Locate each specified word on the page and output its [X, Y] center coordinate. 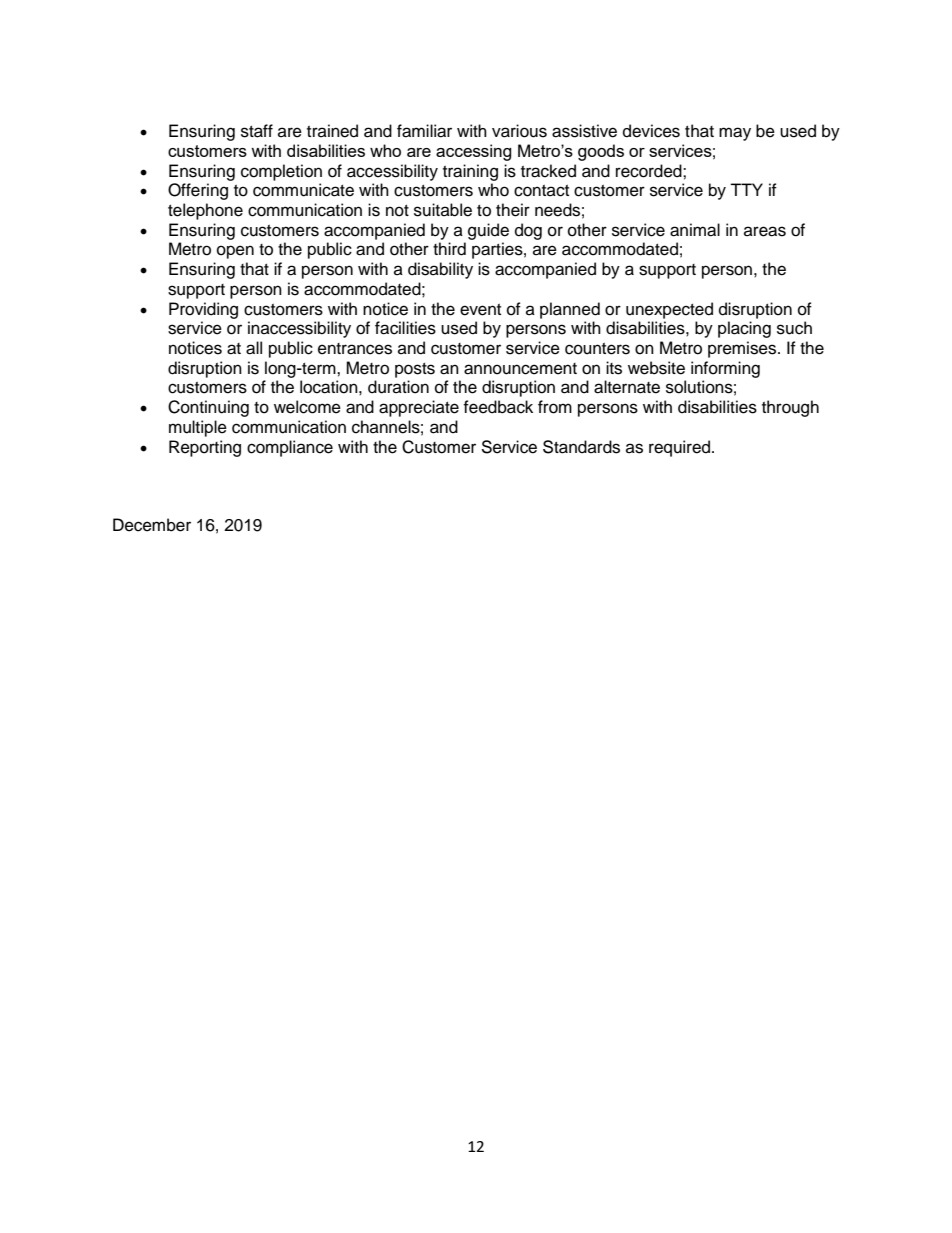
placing [744, 329]
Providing [203, 310]
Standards [581, 447]
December [152, 525]
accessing [474, 152]
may [735, 134]
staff [257, 131]
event [480, 310]
